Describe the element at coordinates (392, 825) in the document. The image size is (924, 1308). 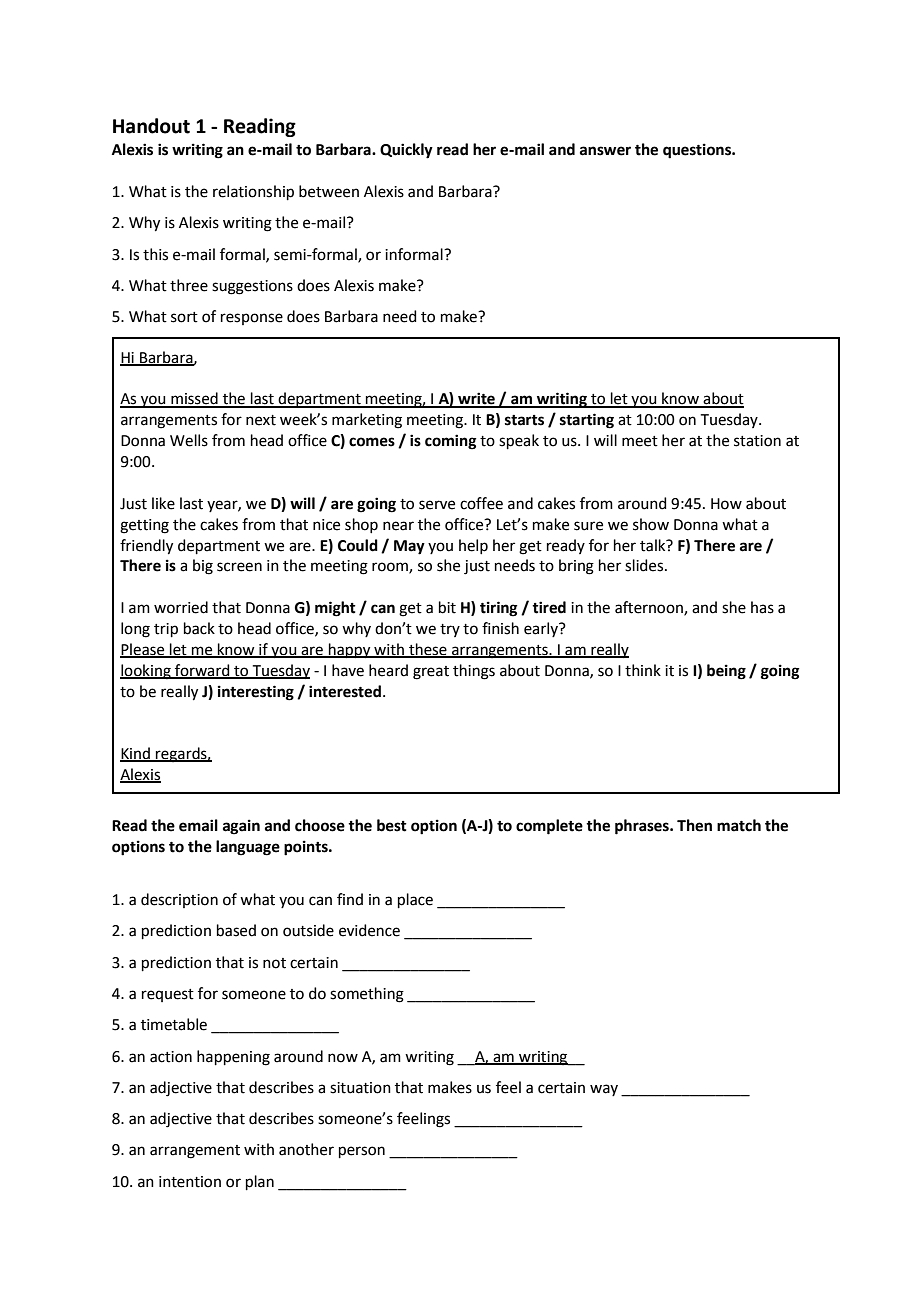
I see `best` at that location.
